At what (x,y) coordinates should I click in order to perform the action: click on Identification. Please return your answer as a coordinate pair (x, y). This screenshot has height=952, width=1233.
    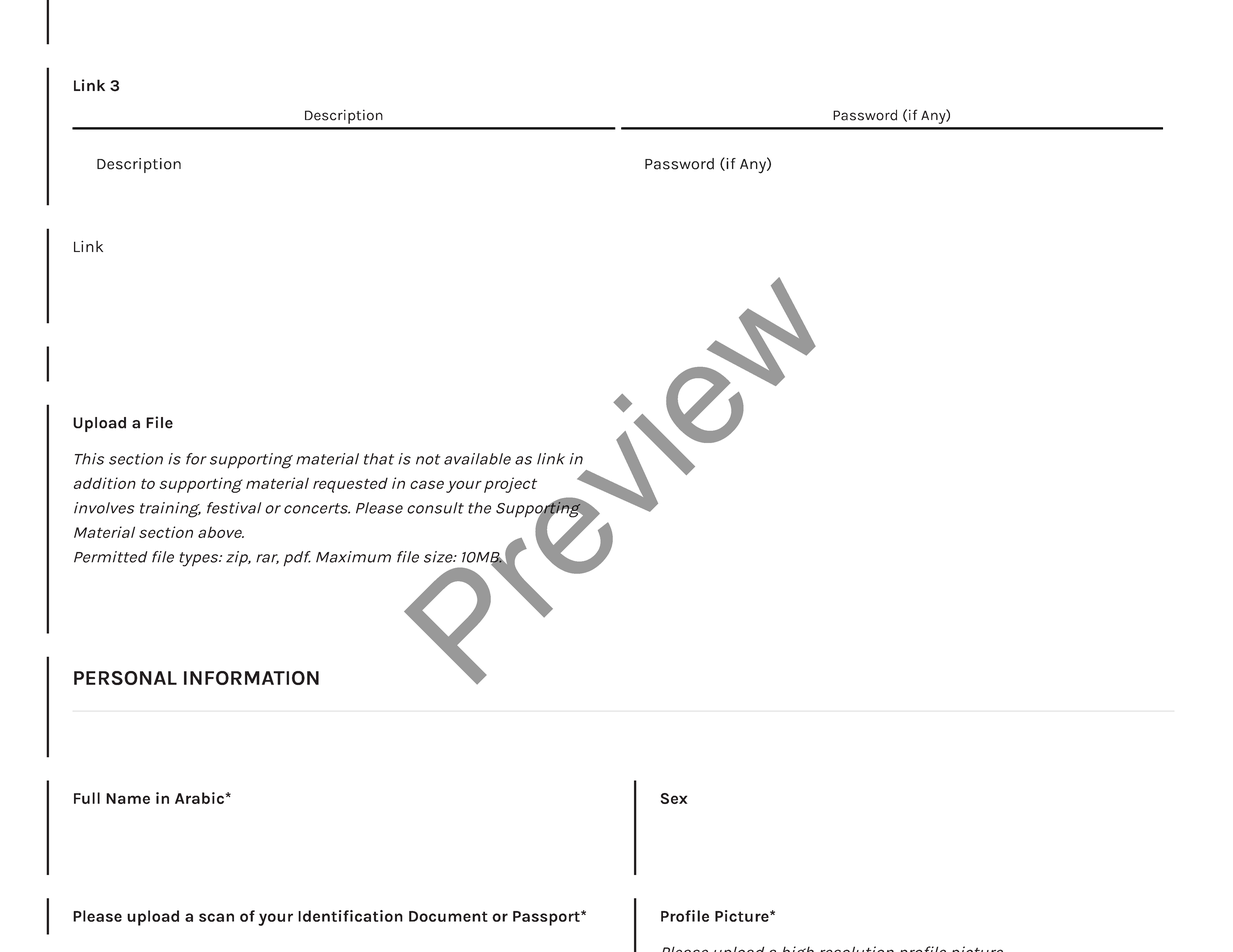
    Looking at the image, I should click on (350, 916).
